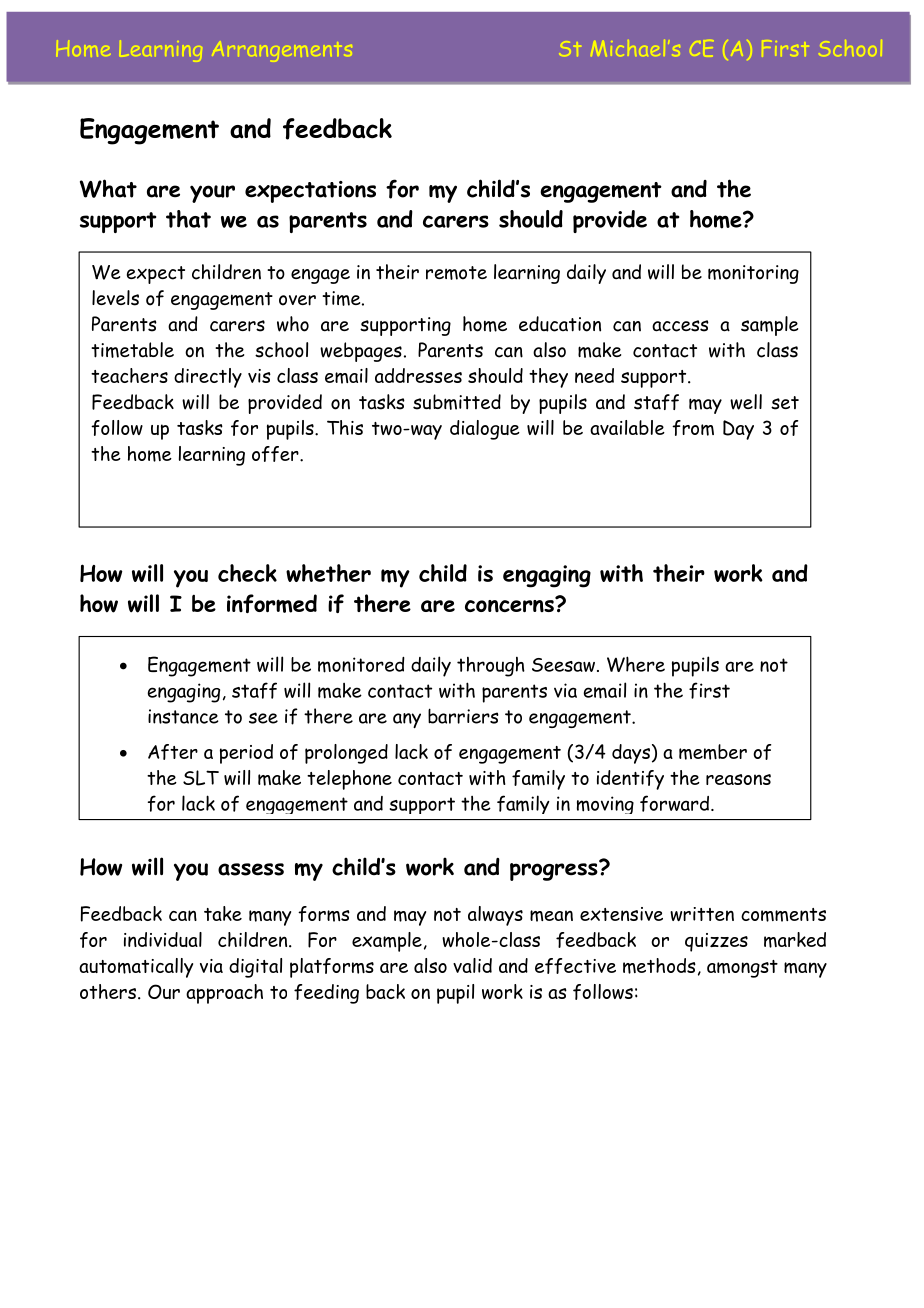  I want to click on Where, so click(636, 664).
